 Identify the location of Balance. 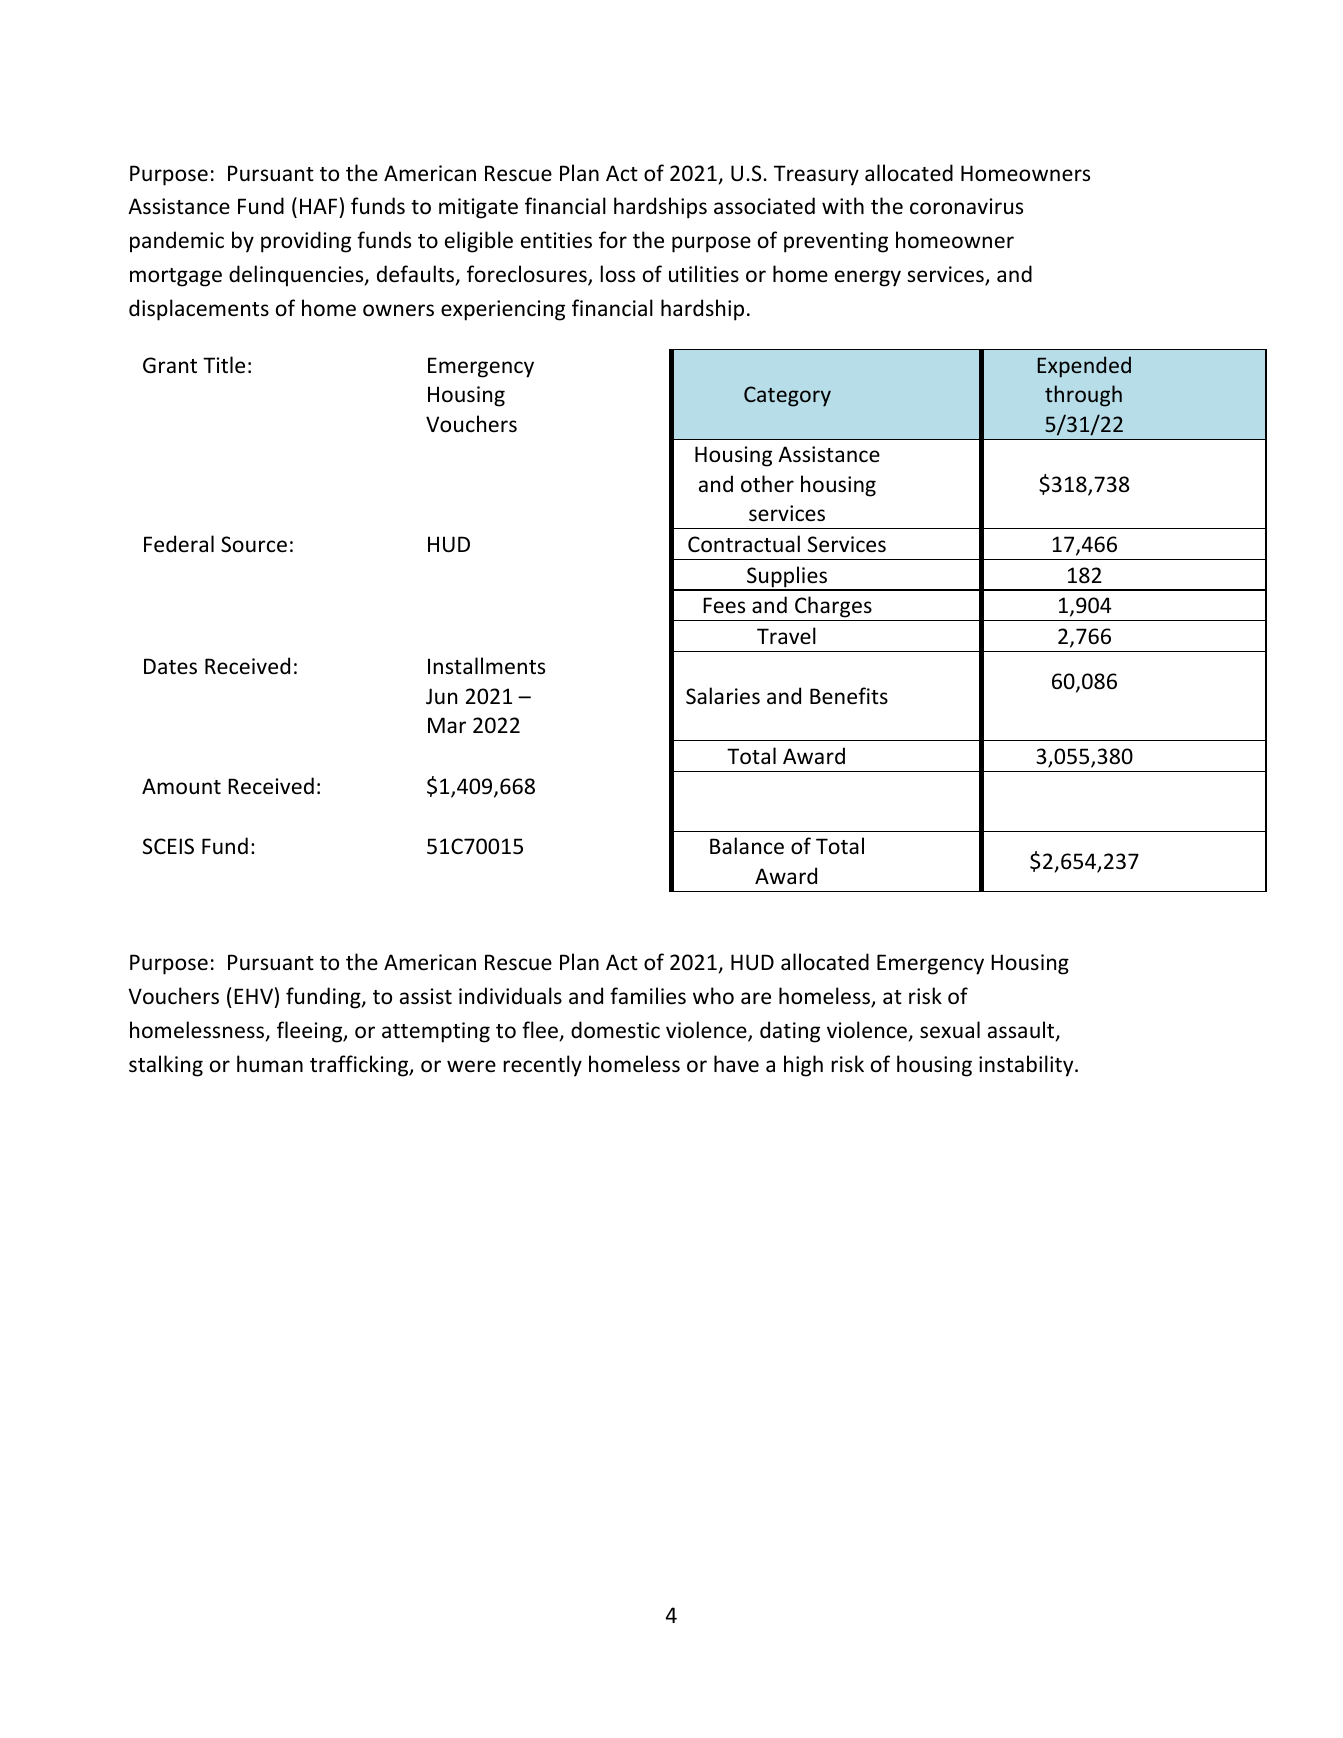
(747, 846).
